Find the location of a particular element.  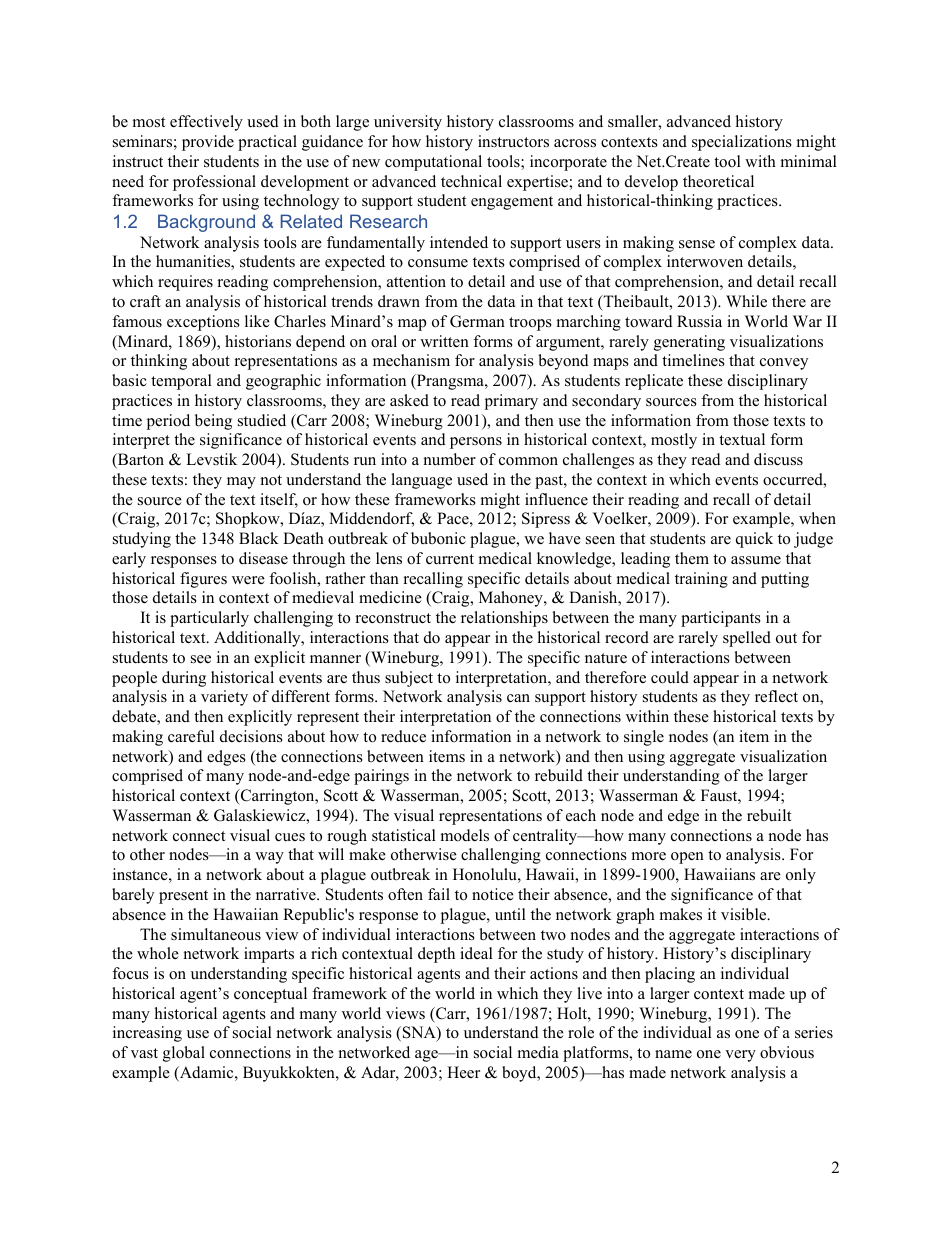

rebuilt is located at coordinates (769, 815).
